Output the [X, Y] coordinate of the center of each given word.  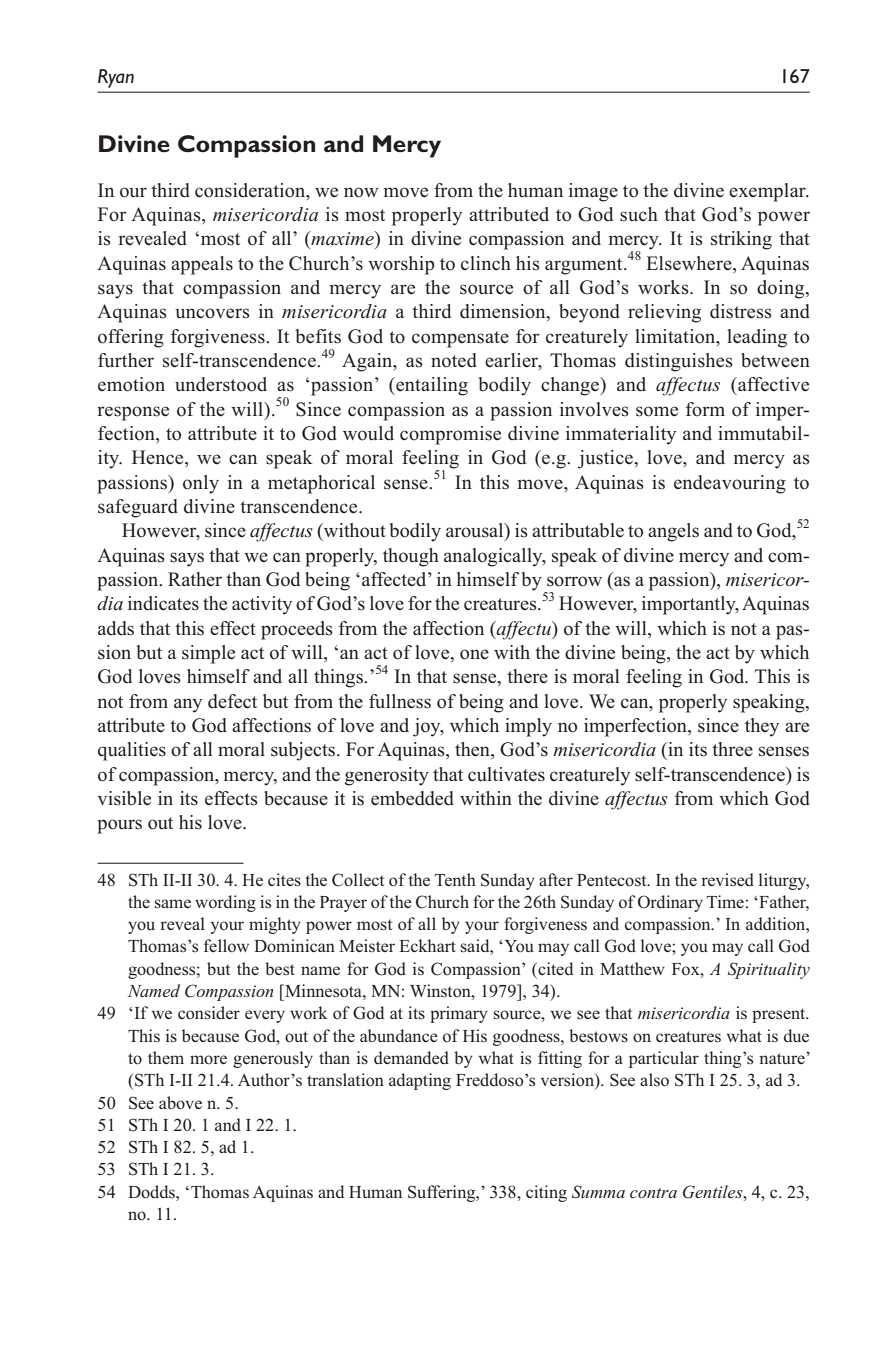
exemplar [768, 192]
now [361, 192]
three [732, 749]
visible [124, 798]
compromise [450, 435]
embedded [412, 798]
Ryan [116, 78]
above [180, 1103]
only [201, 484]
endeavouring [730, 484]
